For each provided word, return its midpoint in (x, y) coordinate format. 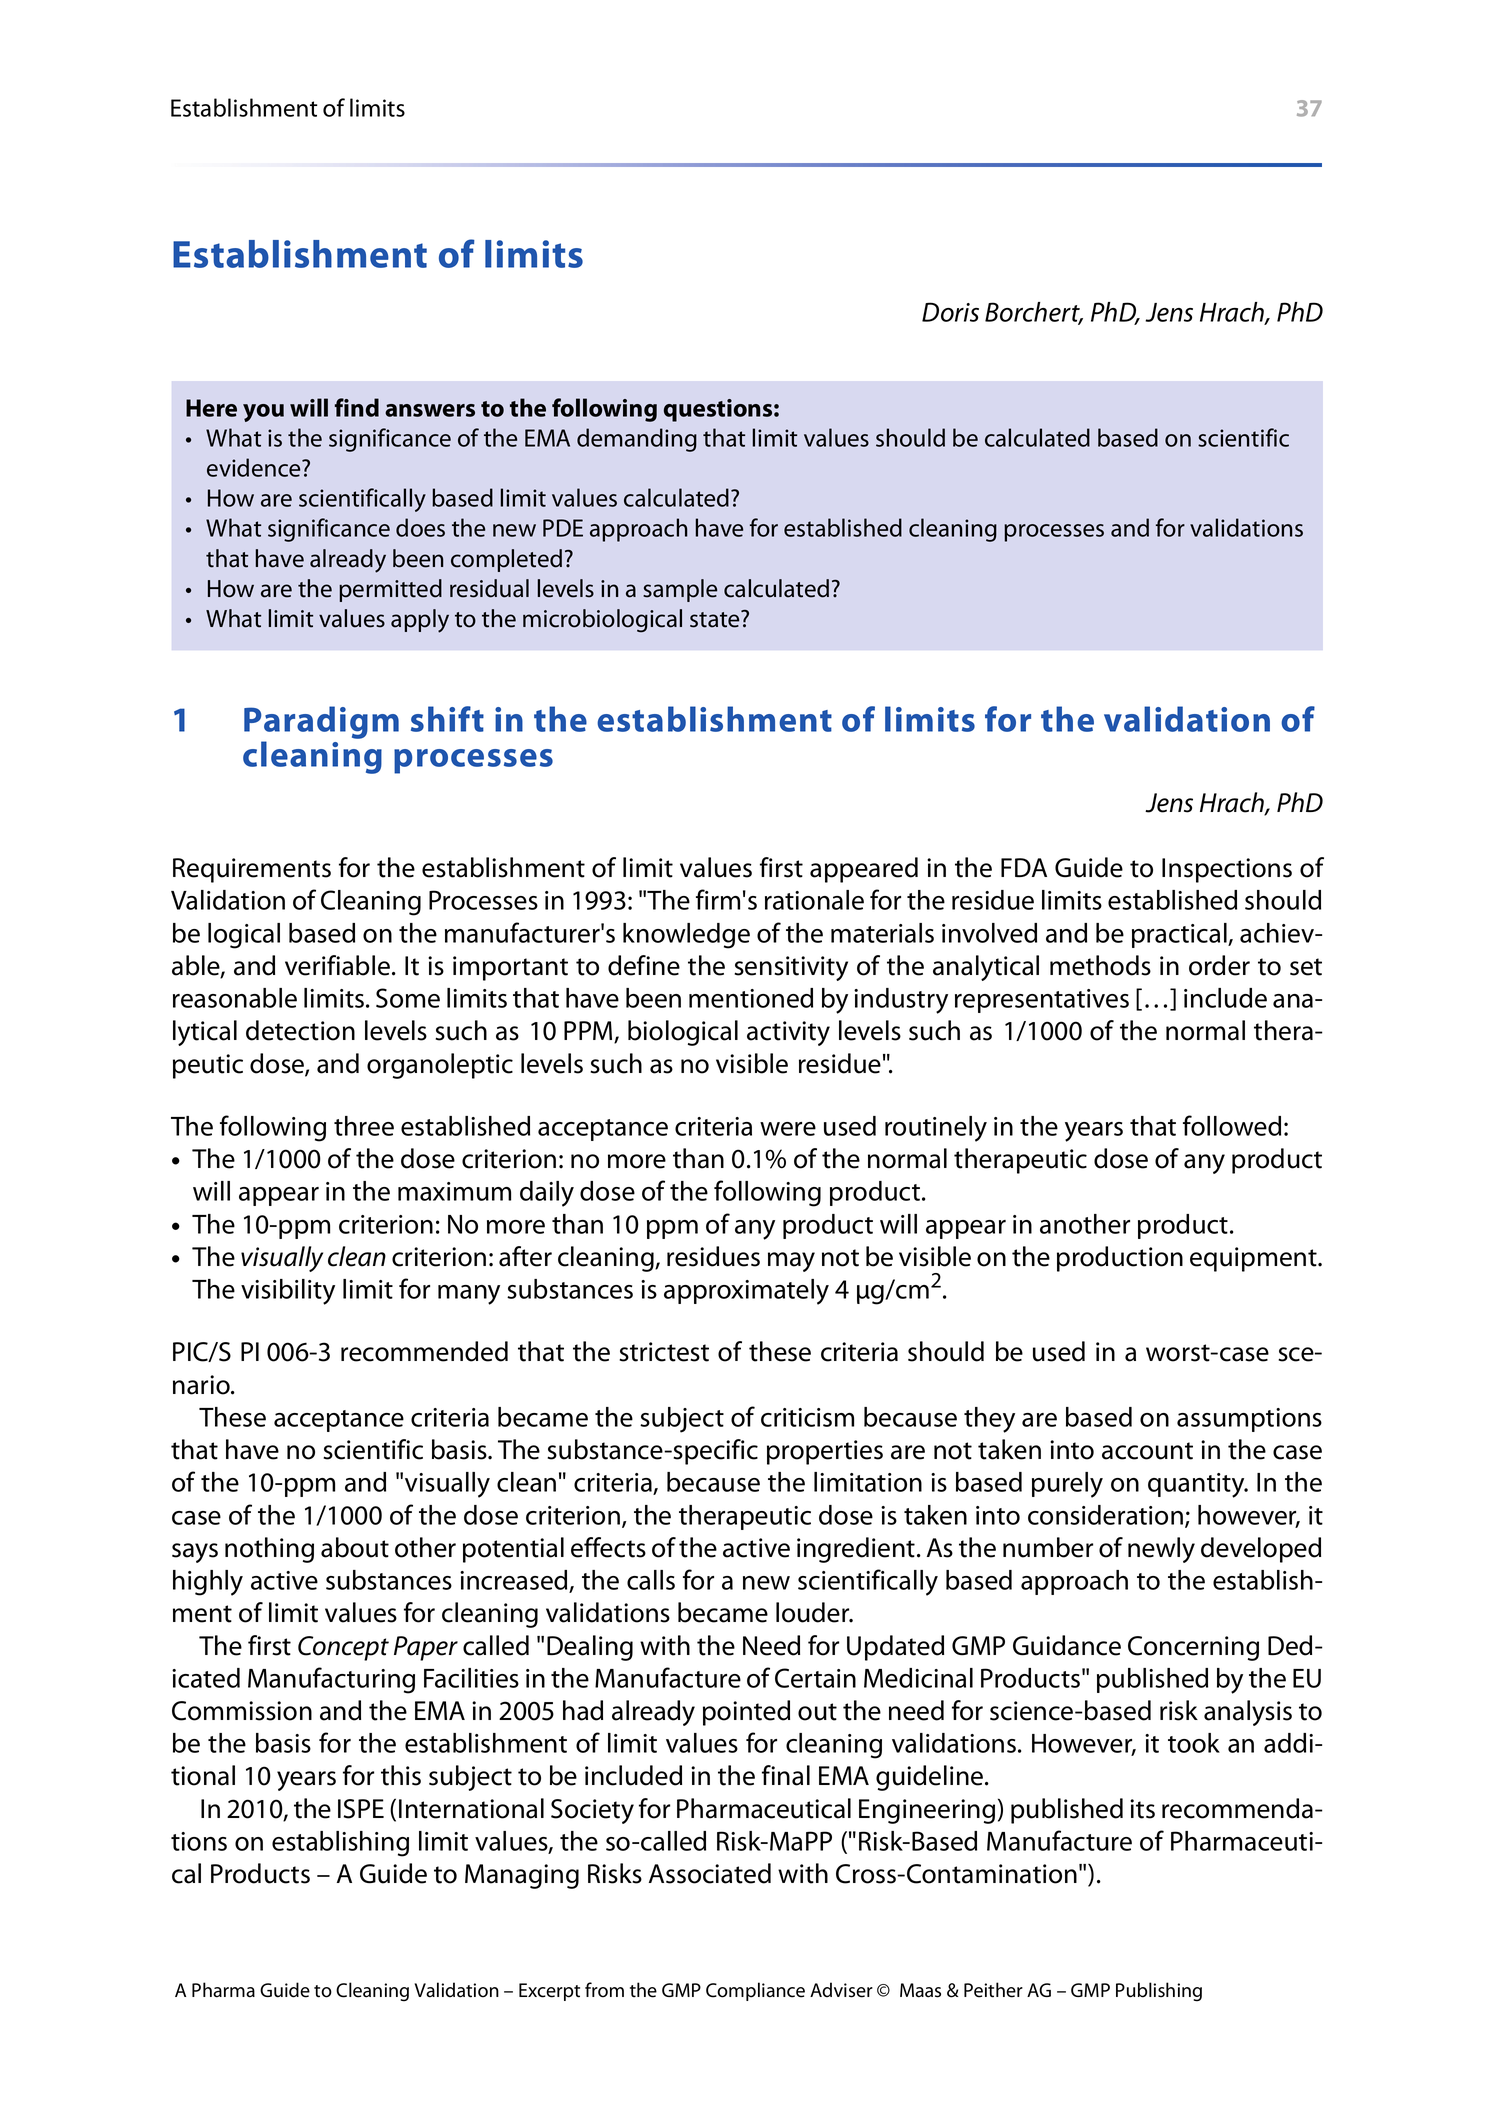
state (716, 619)
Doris (950, 312)
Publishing (1159, 1992)
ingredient (856, 1550)
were (788, 1129)
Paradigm (321, 724)
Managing (522, 1876)
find (357, 407)
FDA (1024, 867)
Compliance (755, 1991)
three (364, 1126)
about (355, 1547)
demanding (637, 440)
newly (1161, 1550)
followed (1232, 1125)
